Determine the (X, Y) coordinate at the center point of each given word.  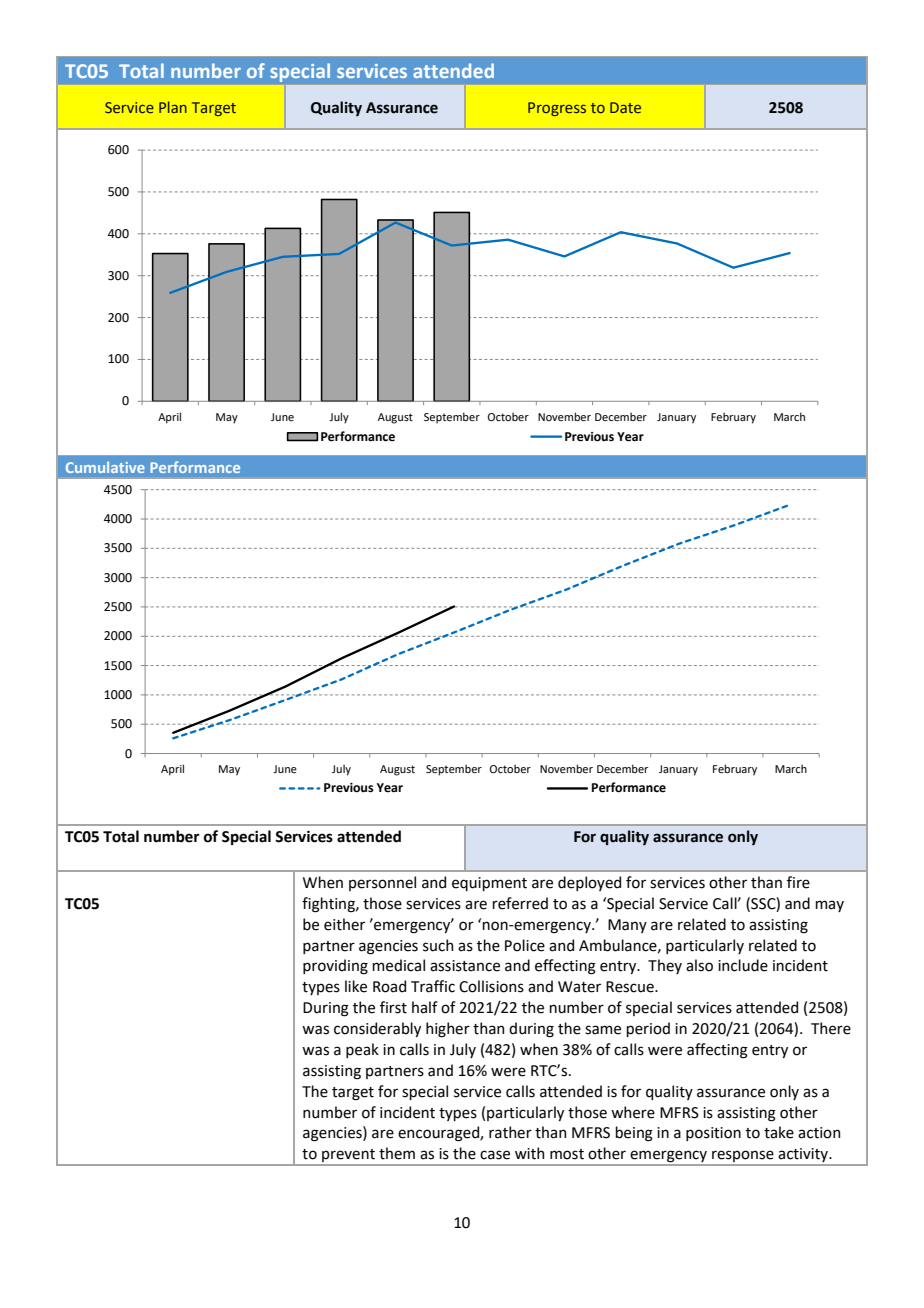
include (743, 965)
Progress (557, 109)
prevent (348, 1157)
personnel (382, 883)
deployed (589, 883)
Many (627, 926)
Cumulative (105, 467)
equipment (489, 884)
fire (798, 882)
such (438, 945)
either (344, 924)
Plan (173, 107)
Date (625, 107)
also (699, 965)
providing (335, 967)
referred (520, 903)
